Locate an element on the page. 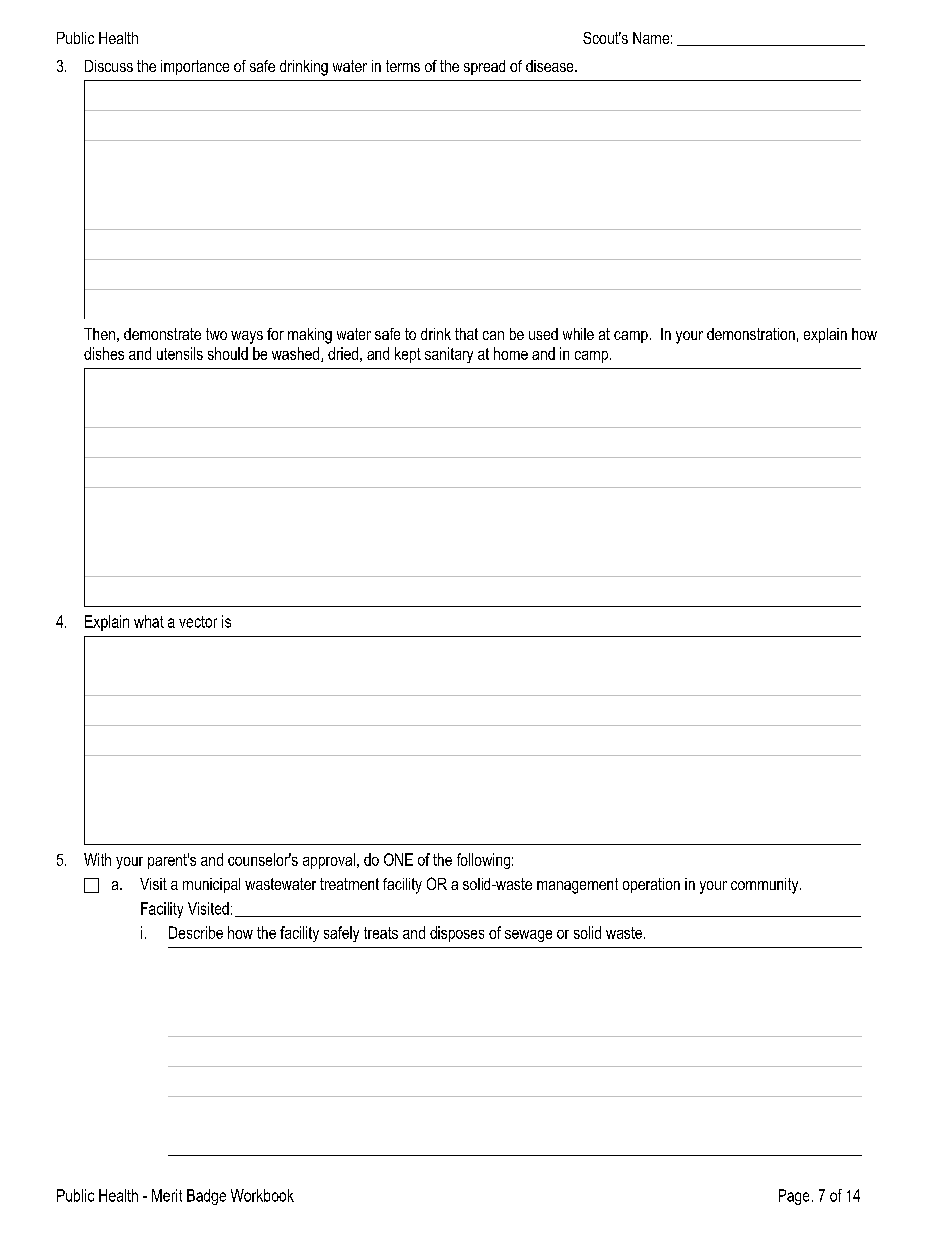  importance is located at coordinates (195, 67).
